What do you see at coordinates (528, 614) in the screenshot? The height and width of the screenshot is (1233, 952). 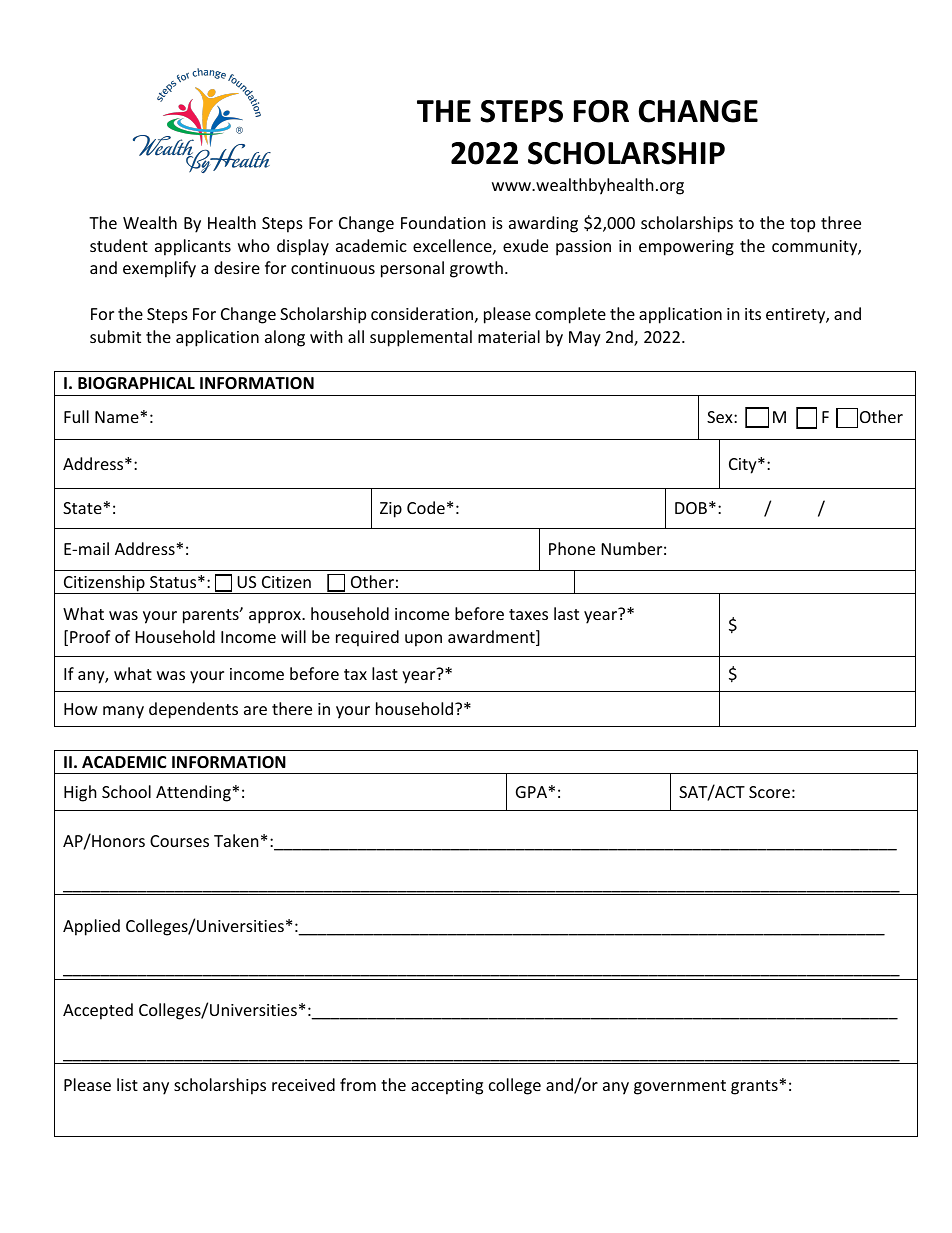 I see `taxes` at bounding box center [528, 614].
